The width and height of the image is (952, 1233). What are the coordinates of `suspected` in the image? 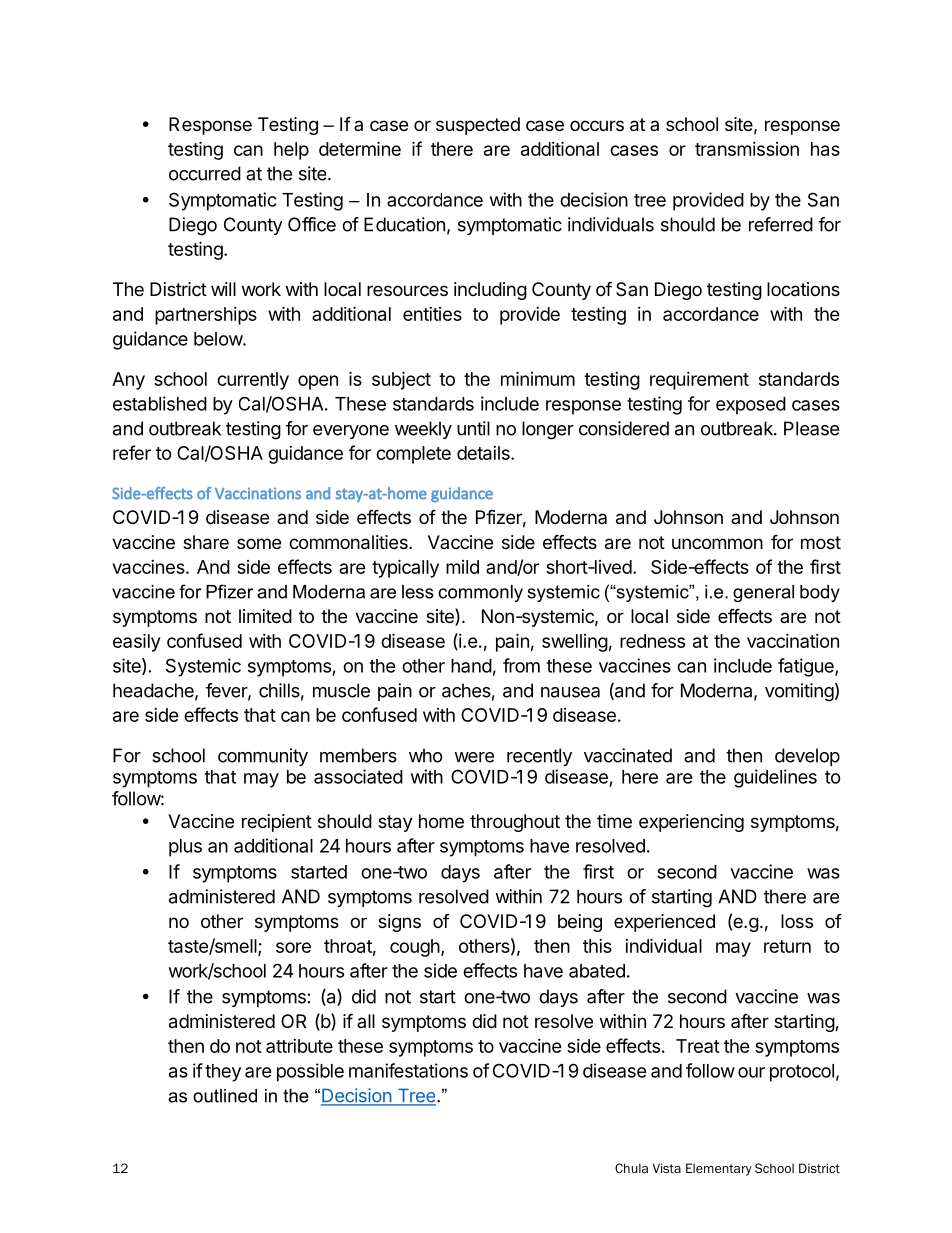 It's located at (478, 126).
